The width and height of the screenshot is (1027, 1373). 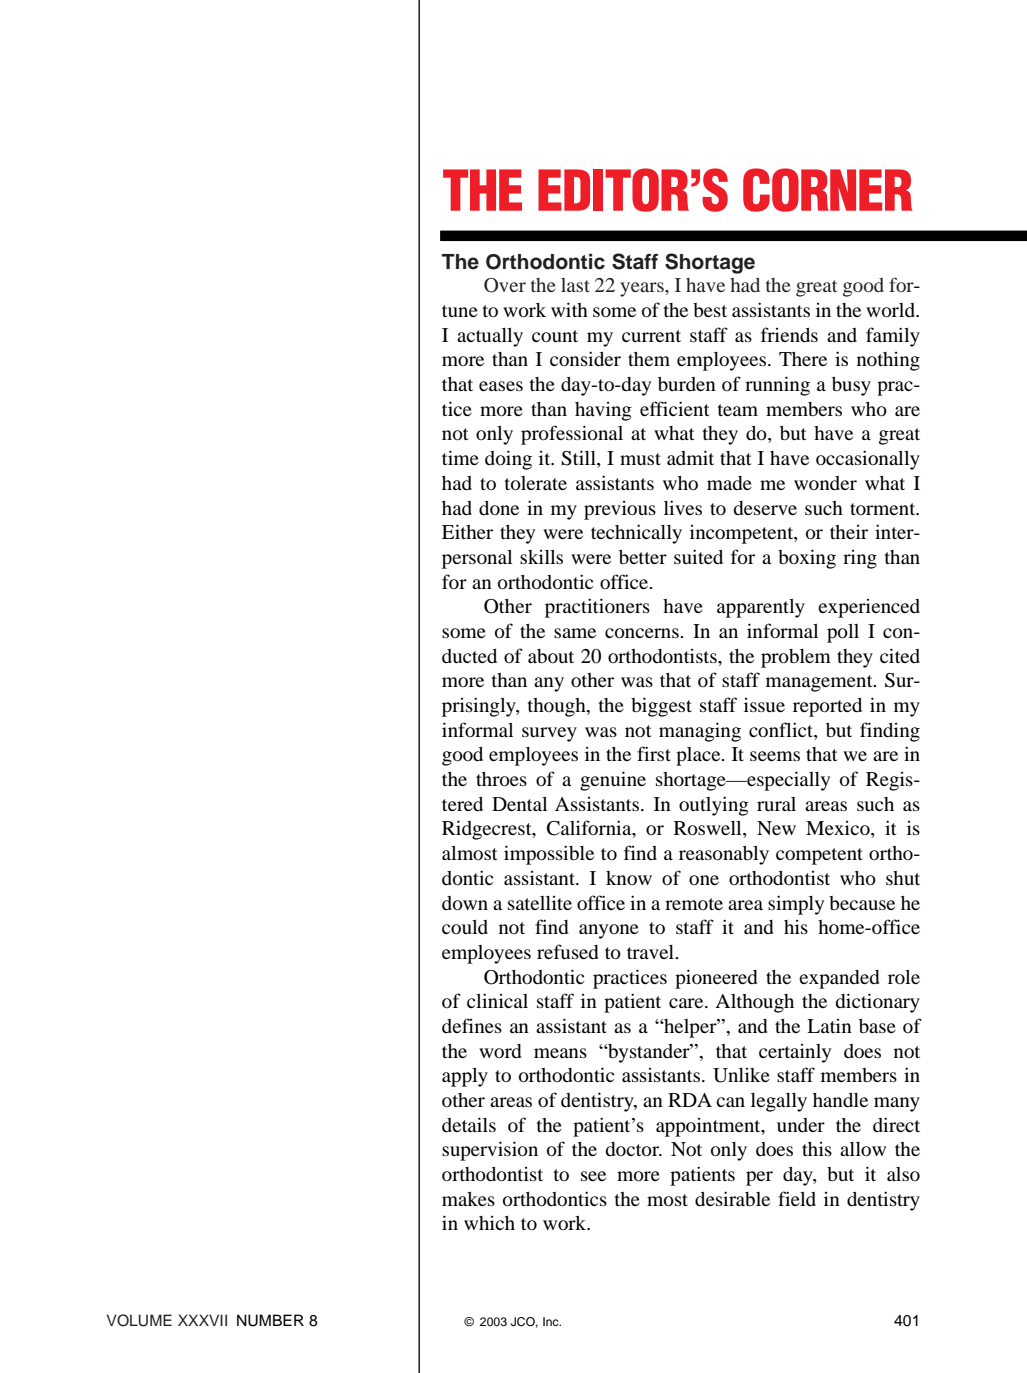 What do you see at coordinates (825, 483) in the screenshot?
I see `wonder` at bounding box center [825, 483].
